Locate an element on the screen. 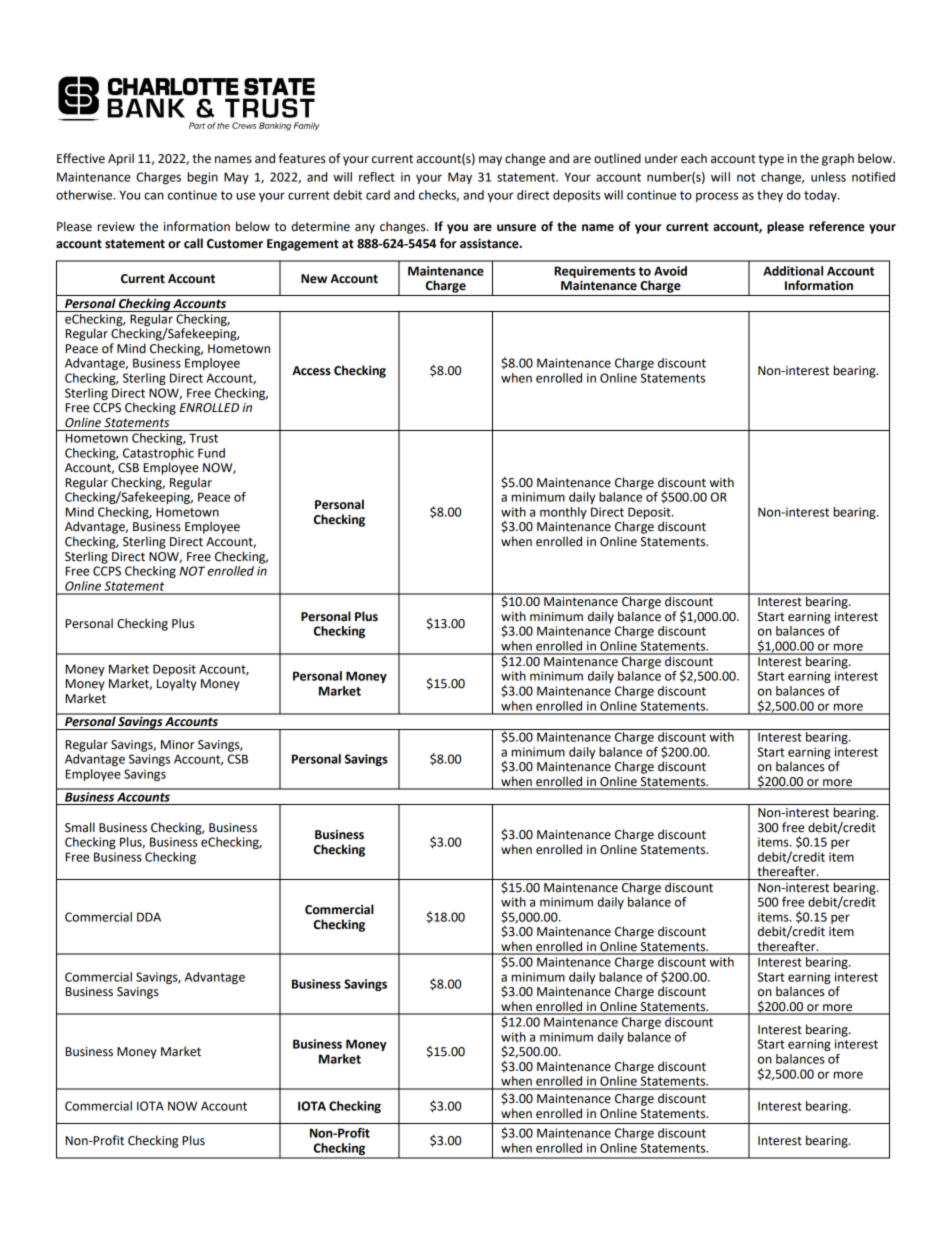 The width and height of the screenshot is (952, 1233). Minor is located at coordinates (178, 745).
